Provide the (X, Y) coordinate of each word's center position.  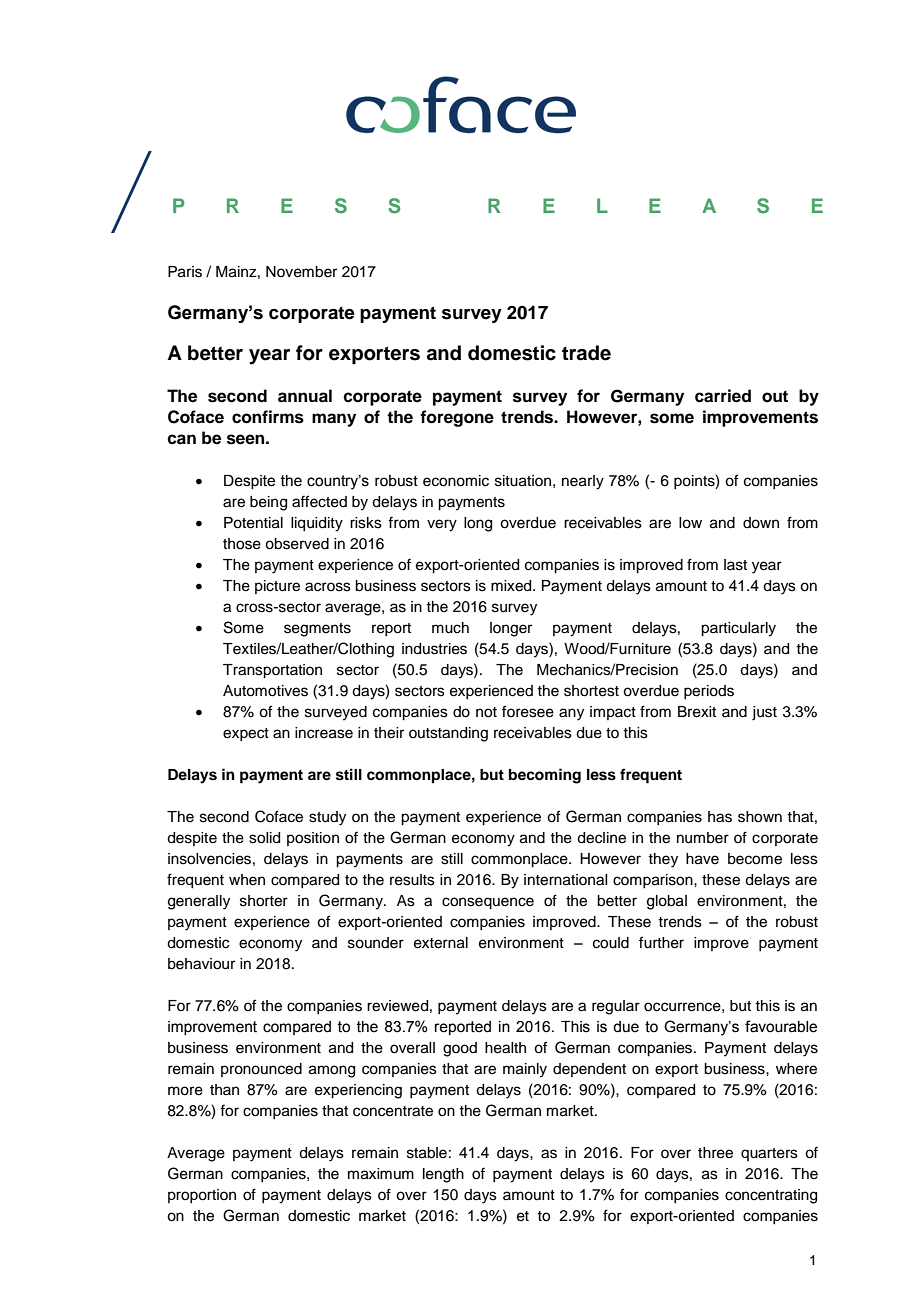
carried (723, 396)
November (301, 272)
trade (586, 353)
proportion (202, 1196)
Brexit (697, 712)
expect (246, 734)
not (486, 712)
